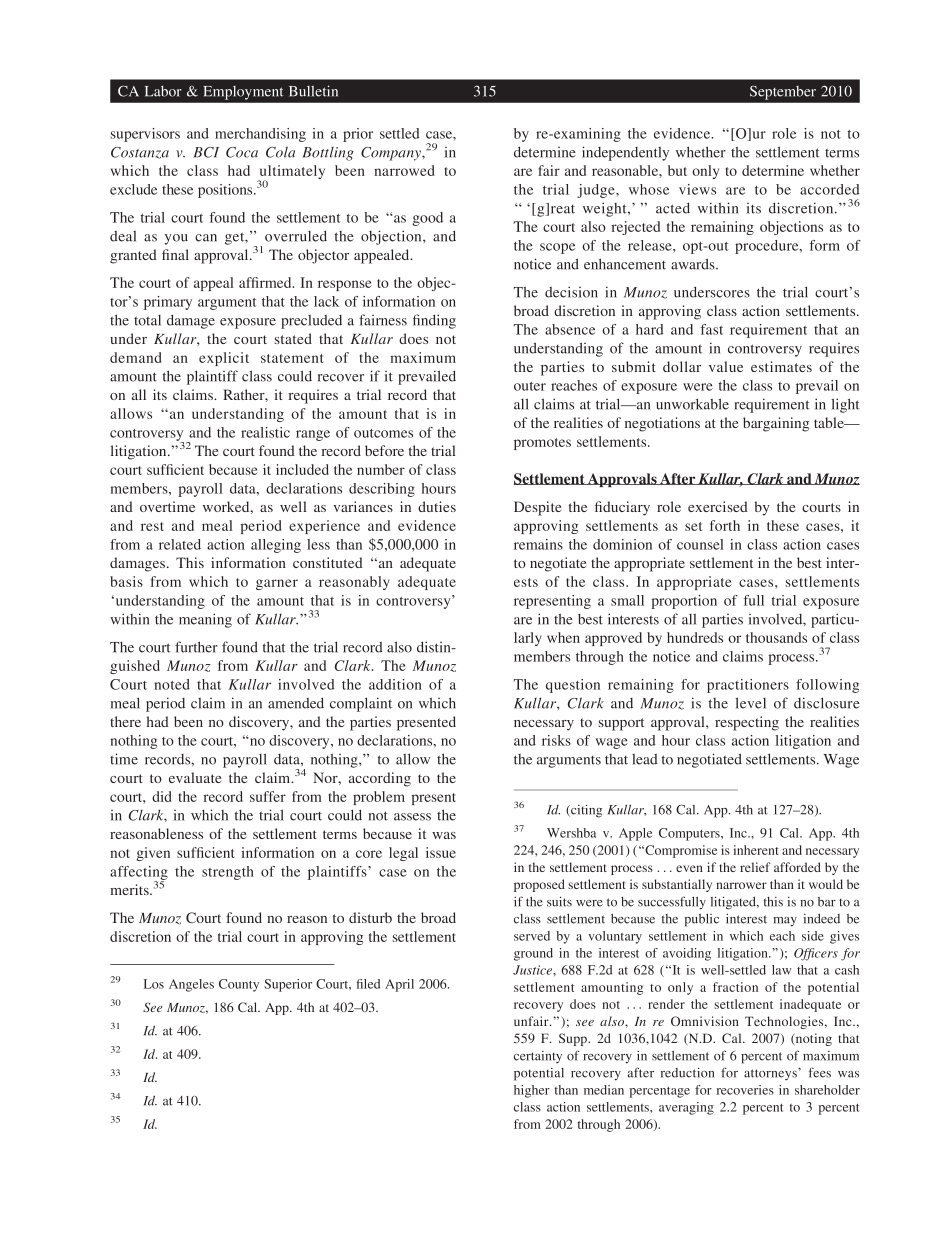 This screenshot has width=952, height=1233. Describe the element at coordinates (741, 885) in the screenshot. I see `narrower` at that location.
